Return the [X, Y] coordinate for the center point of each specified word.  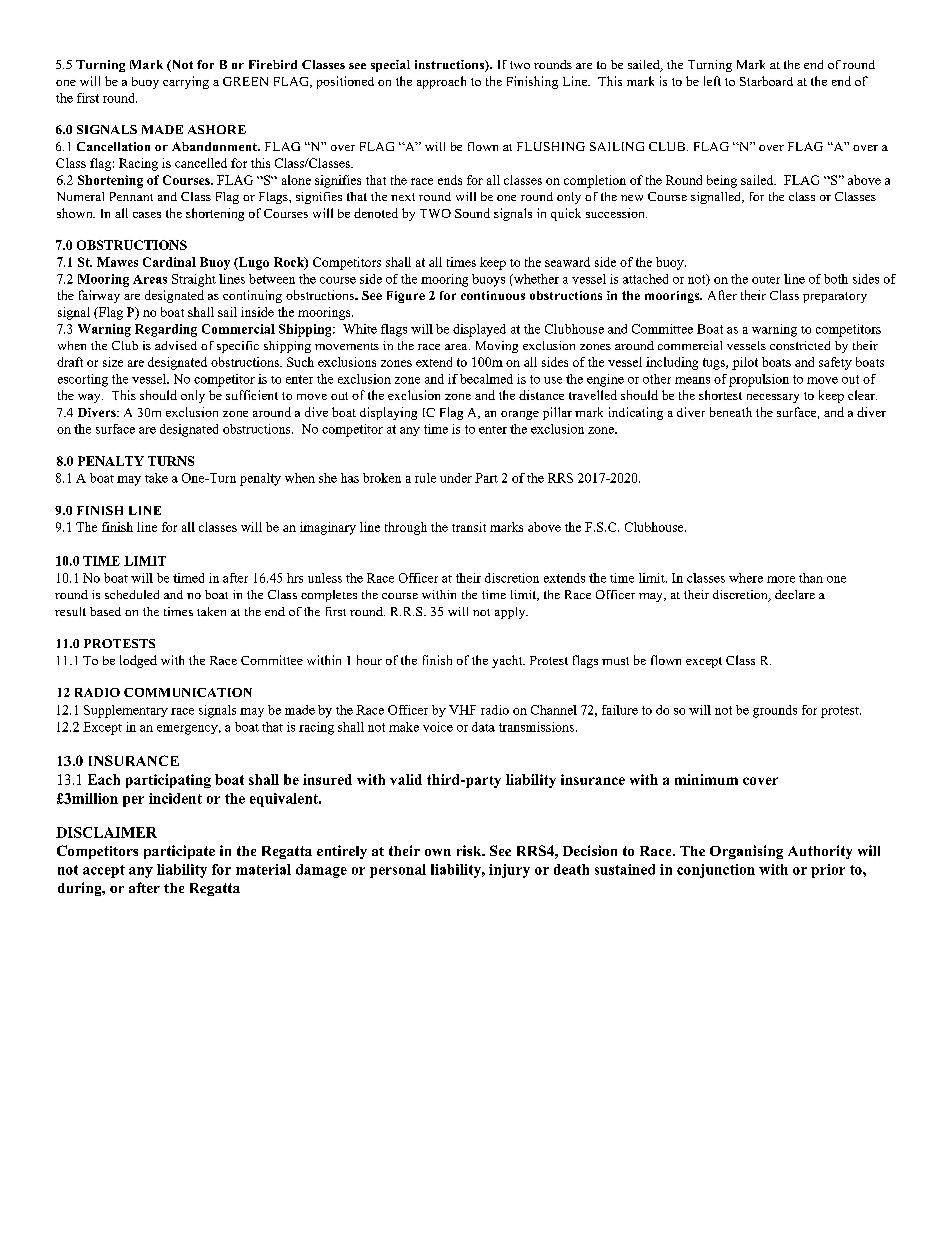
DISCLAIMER [106, 832]
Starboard [766, 81]
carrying [186, 82]
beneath [731, 412]
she [328, 478]
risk [470, 850]
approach [441, 82]
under [456, 478]
